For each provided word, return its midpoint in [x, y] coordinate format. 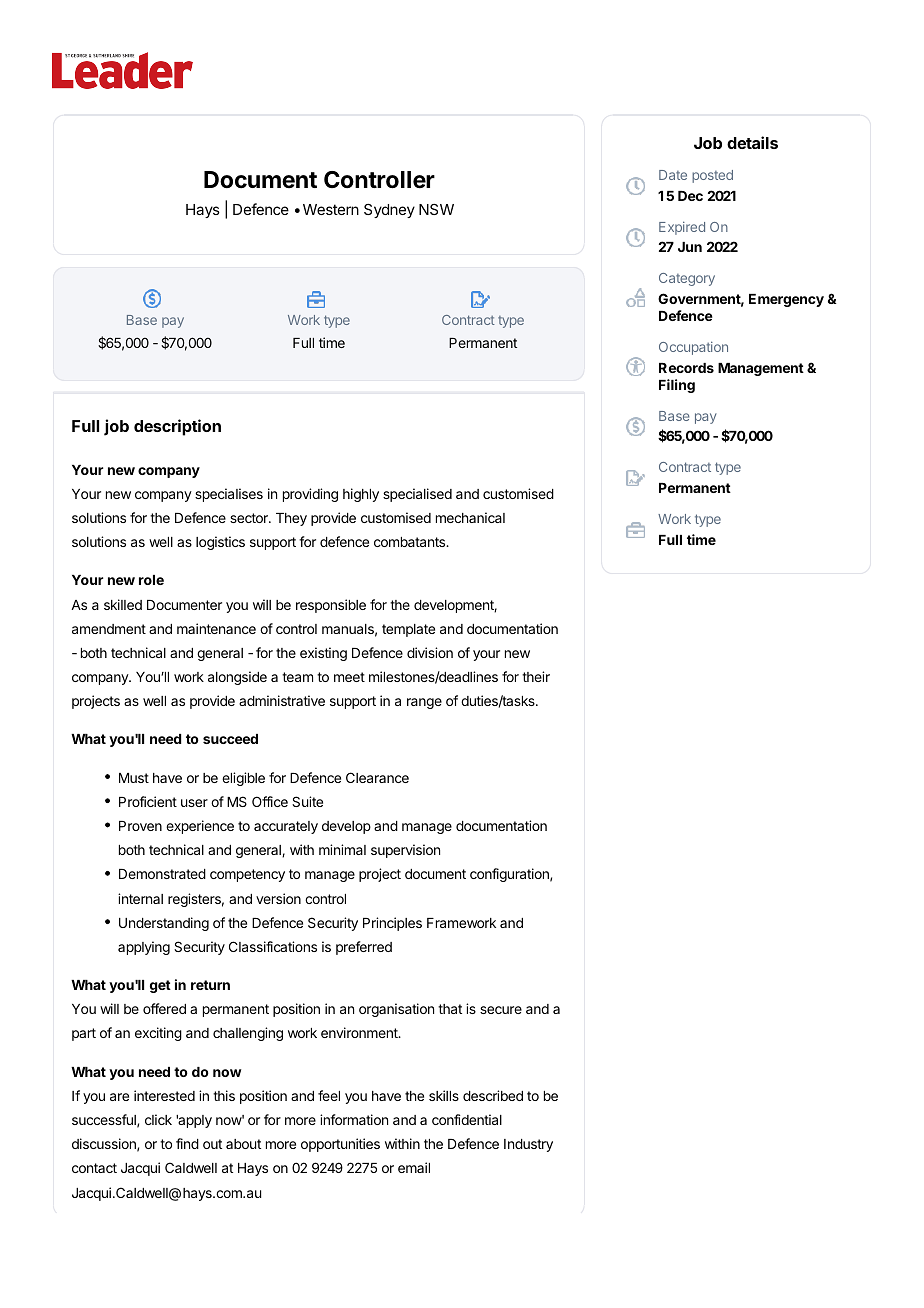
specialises [229, 495]
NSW [436, 209]
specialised [417, 495]
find [187, 1143]
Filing [677, 386]
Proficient [148, 801]
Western [331, 209]
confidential [467, 1119]
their [536, 676]
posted [712, 176]
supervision [405, 851]
